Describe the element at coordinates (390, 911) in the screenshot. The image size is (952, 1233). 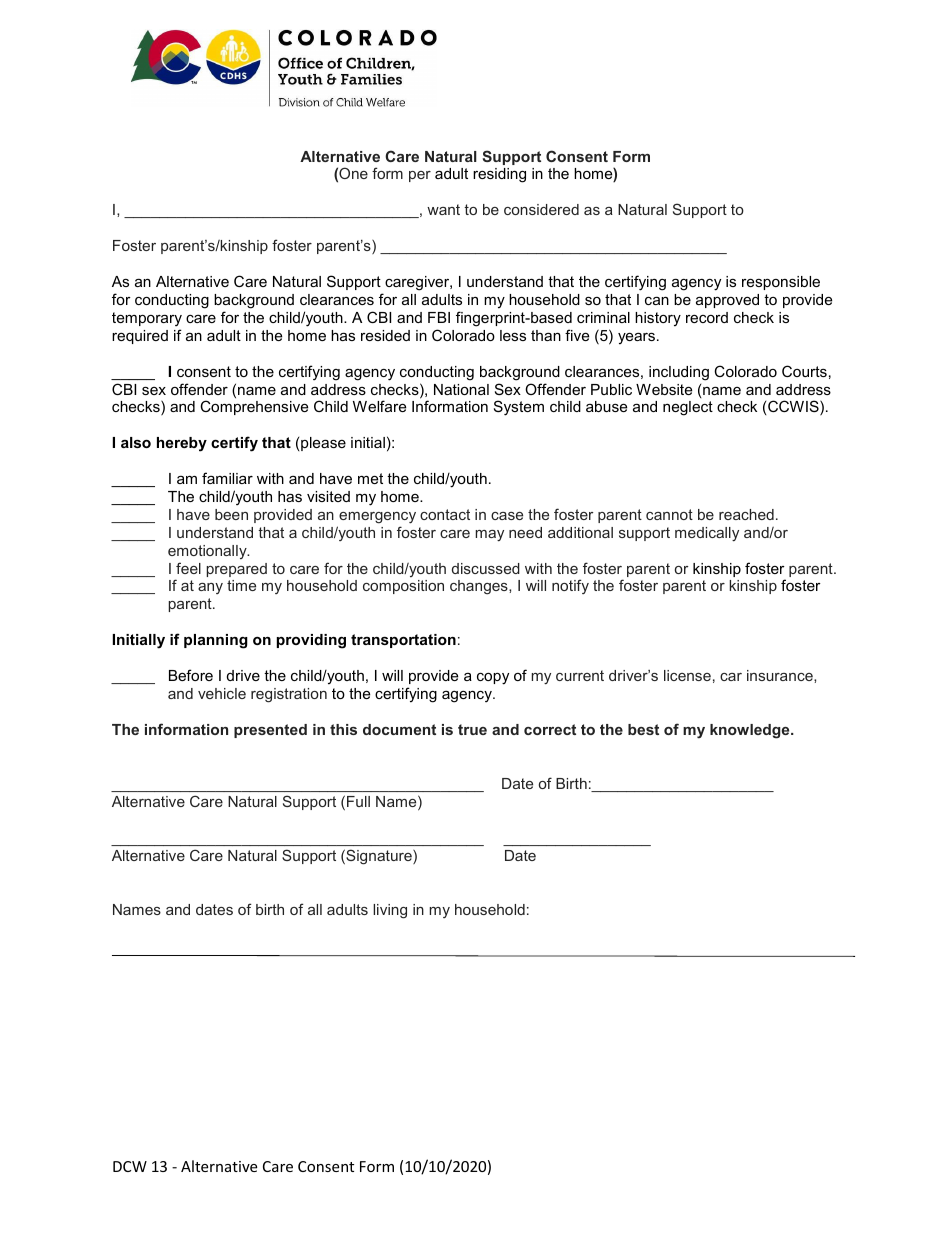
I see `living` at that location.
